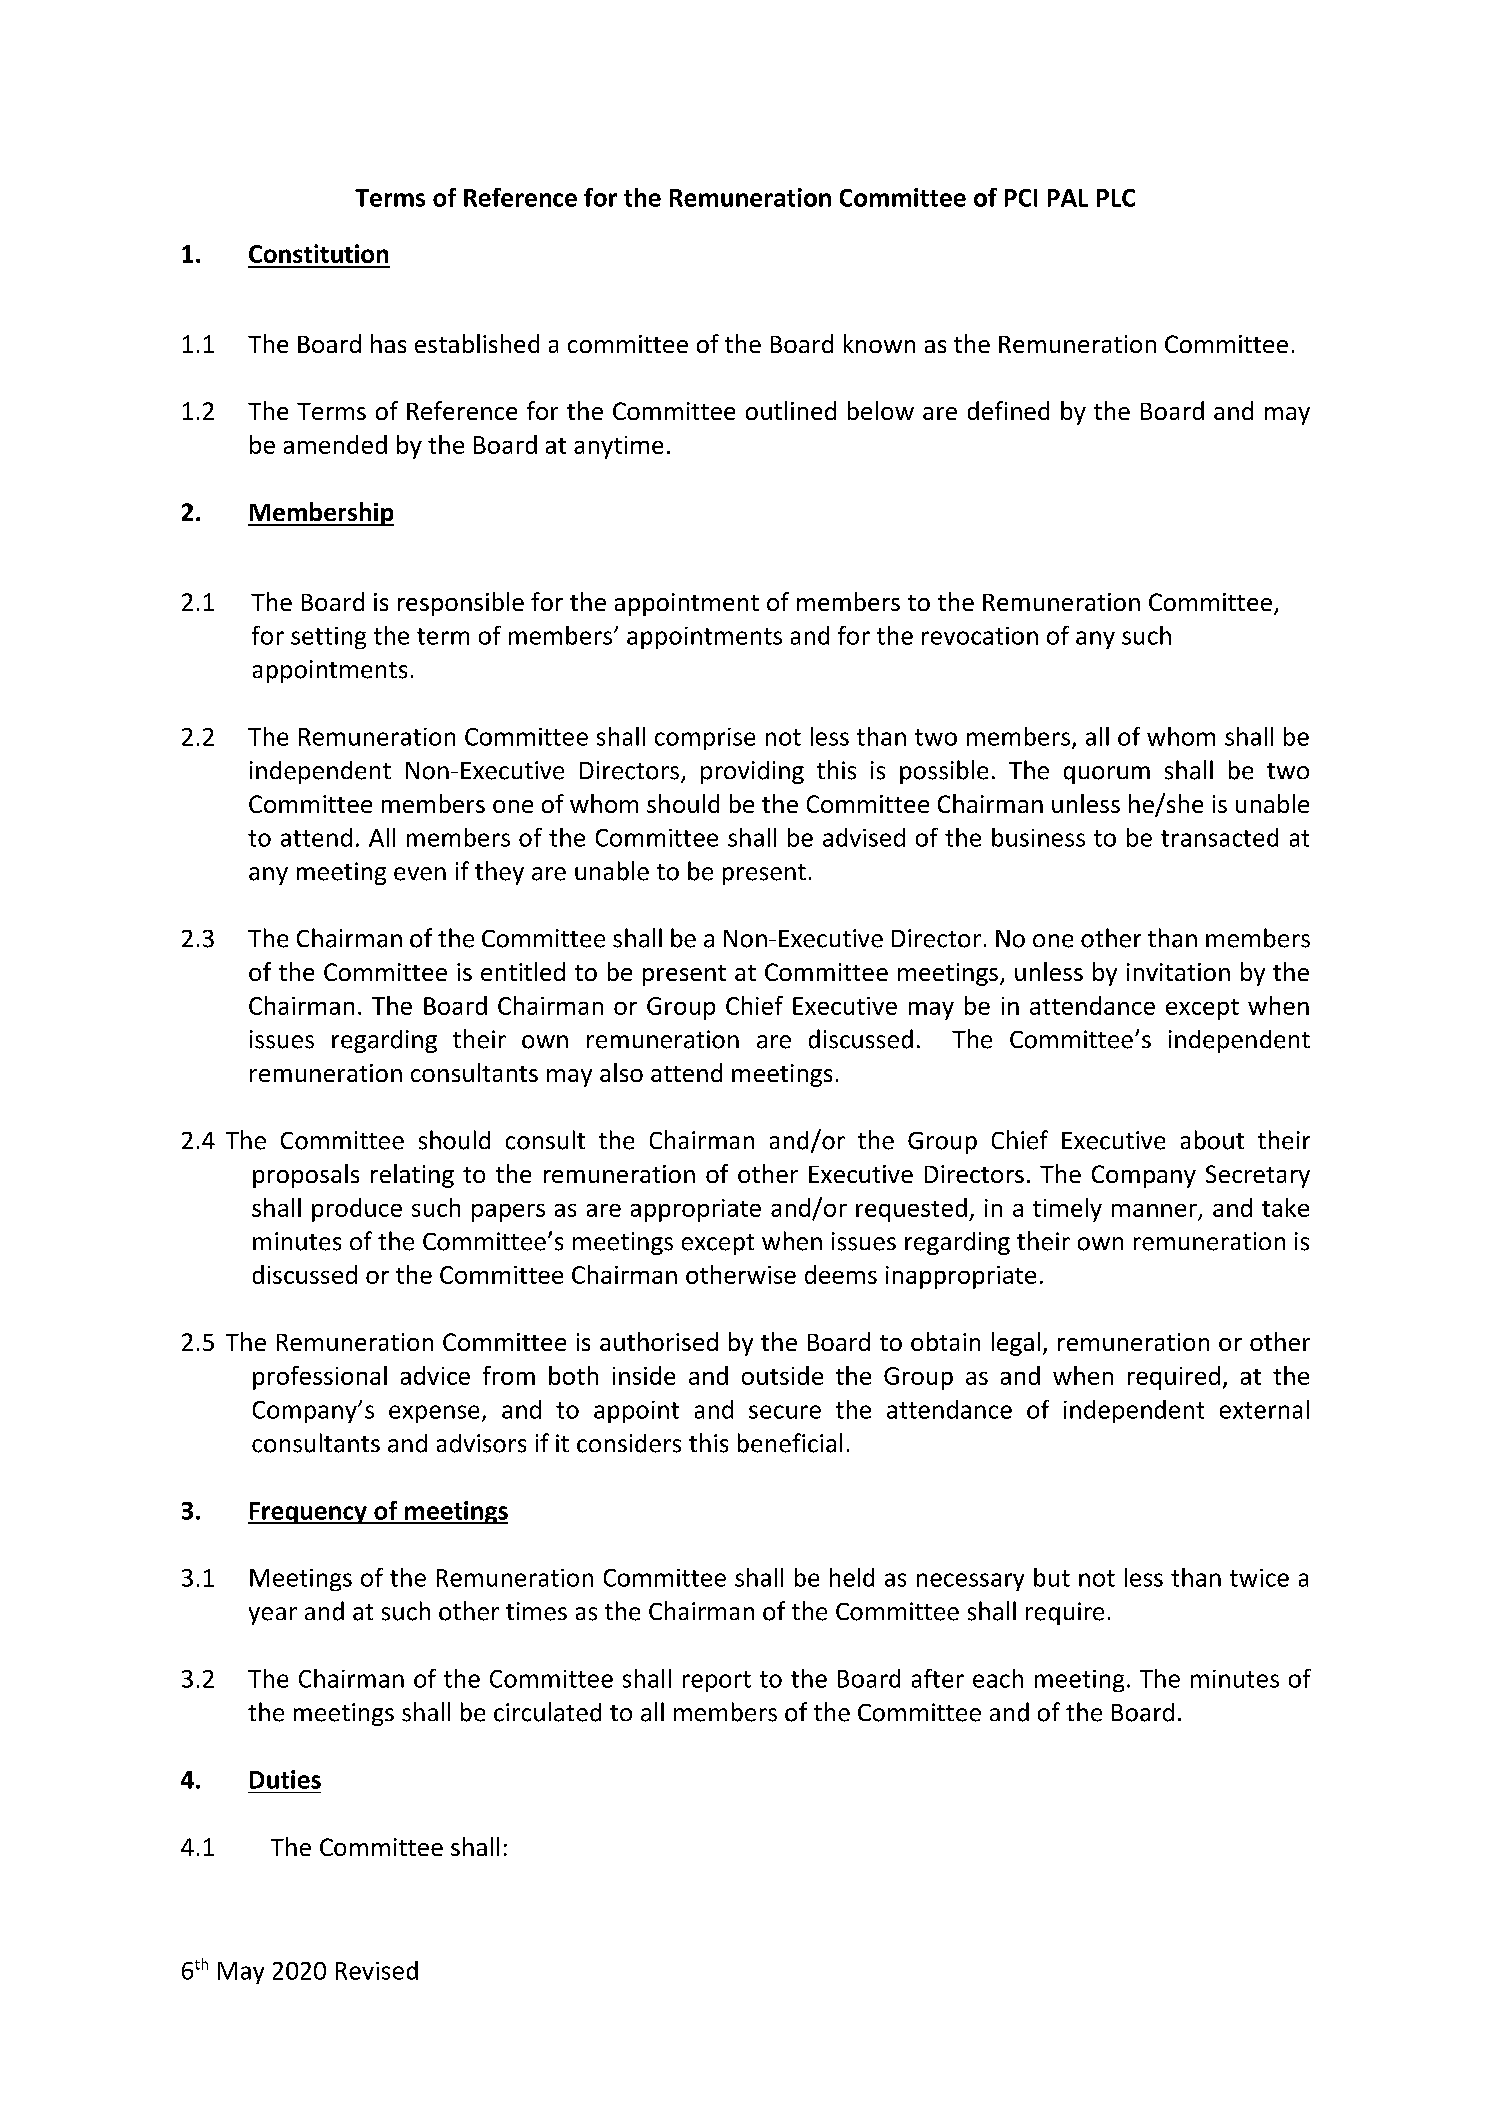  I want to click on about, so click(1212, 1140).
